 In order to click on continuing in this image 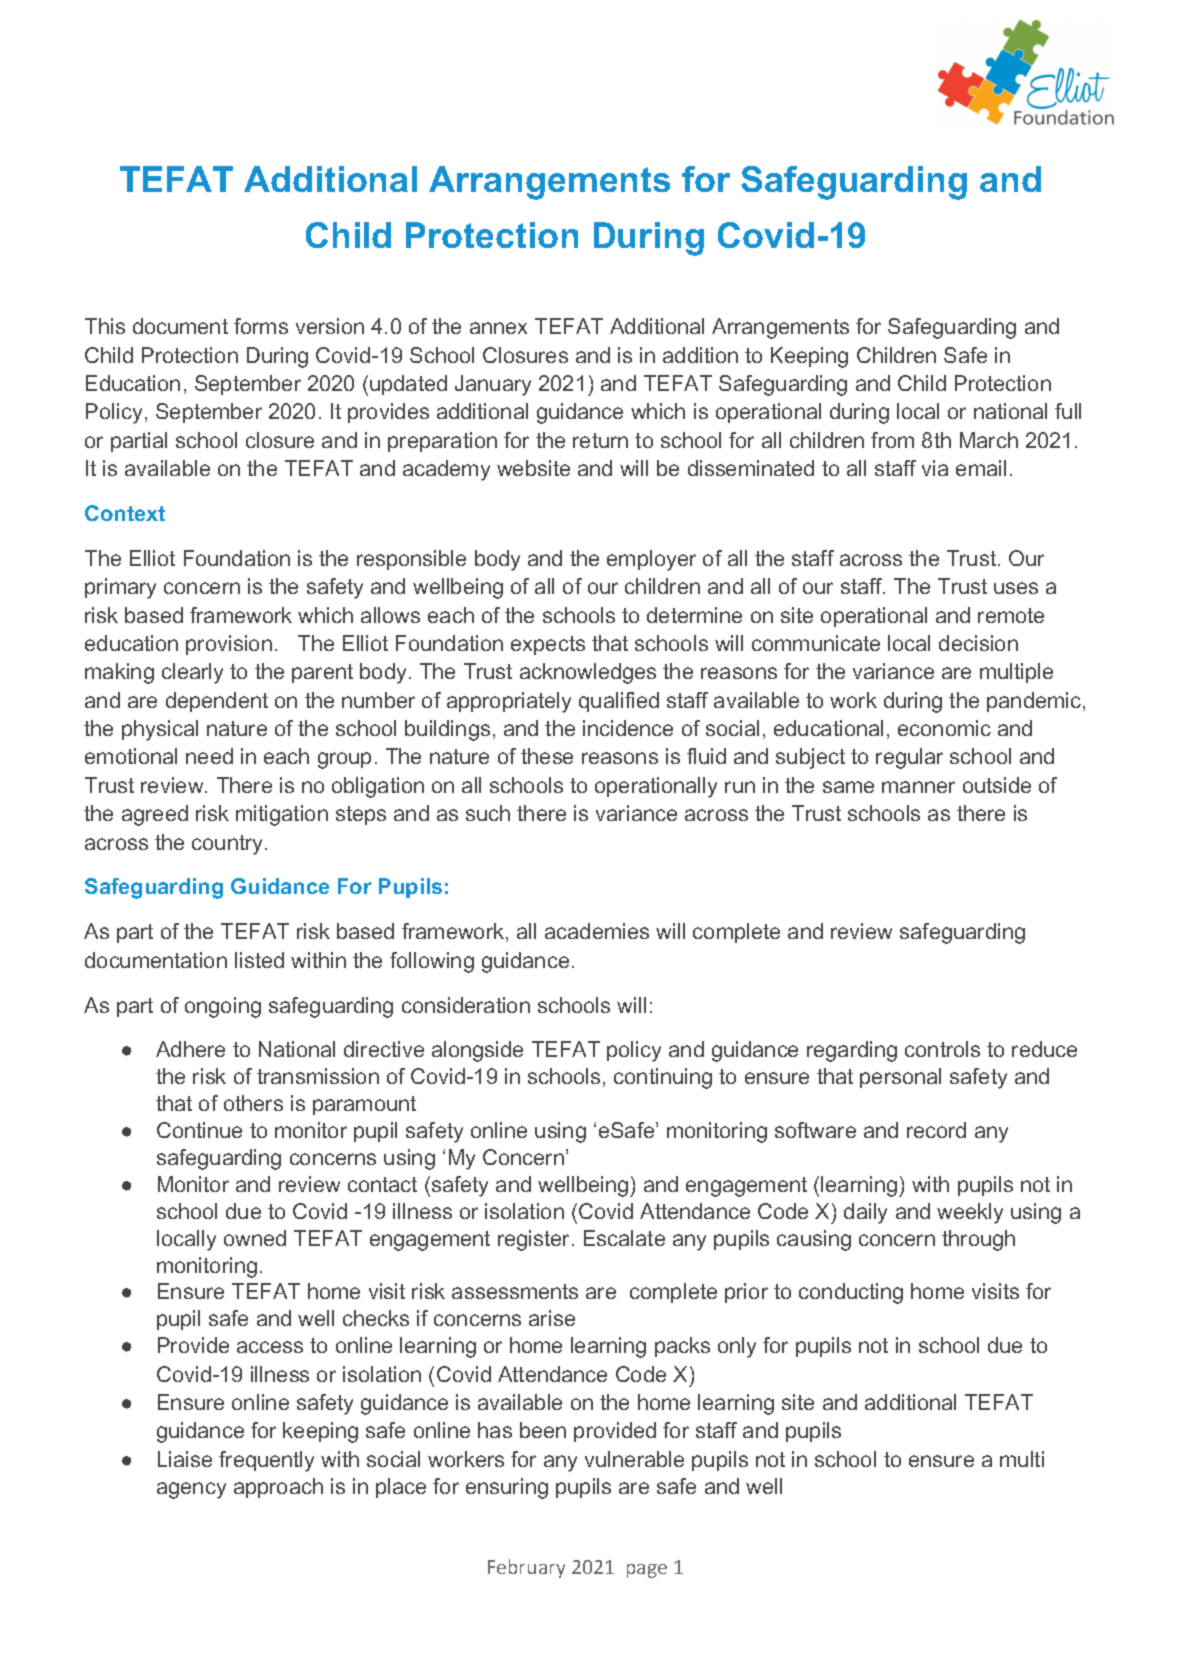, I will do `click(663, 1078)`.
